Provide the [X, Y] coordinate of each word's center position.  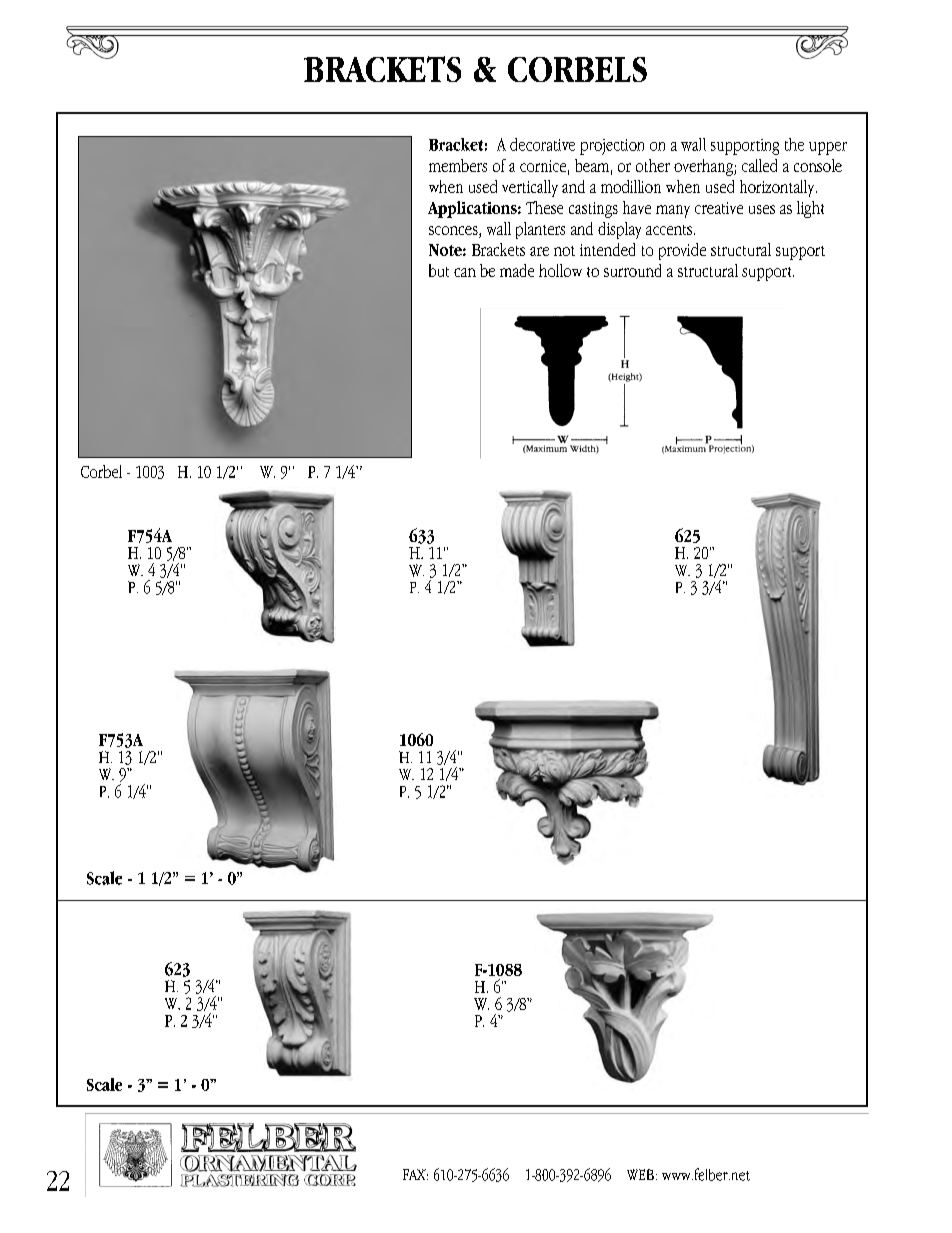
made [517, 270]
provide [682, 251]
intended [607, 249]
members [458, 165]
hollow [560, 270]
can [465, 272]
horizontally [778, 188]
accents [670, 230]
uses [762, 209]
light [810, 209]
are [539, 251]
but [439, 270]
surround [632, 270]
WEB [640, 1174]
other [653, 165]
